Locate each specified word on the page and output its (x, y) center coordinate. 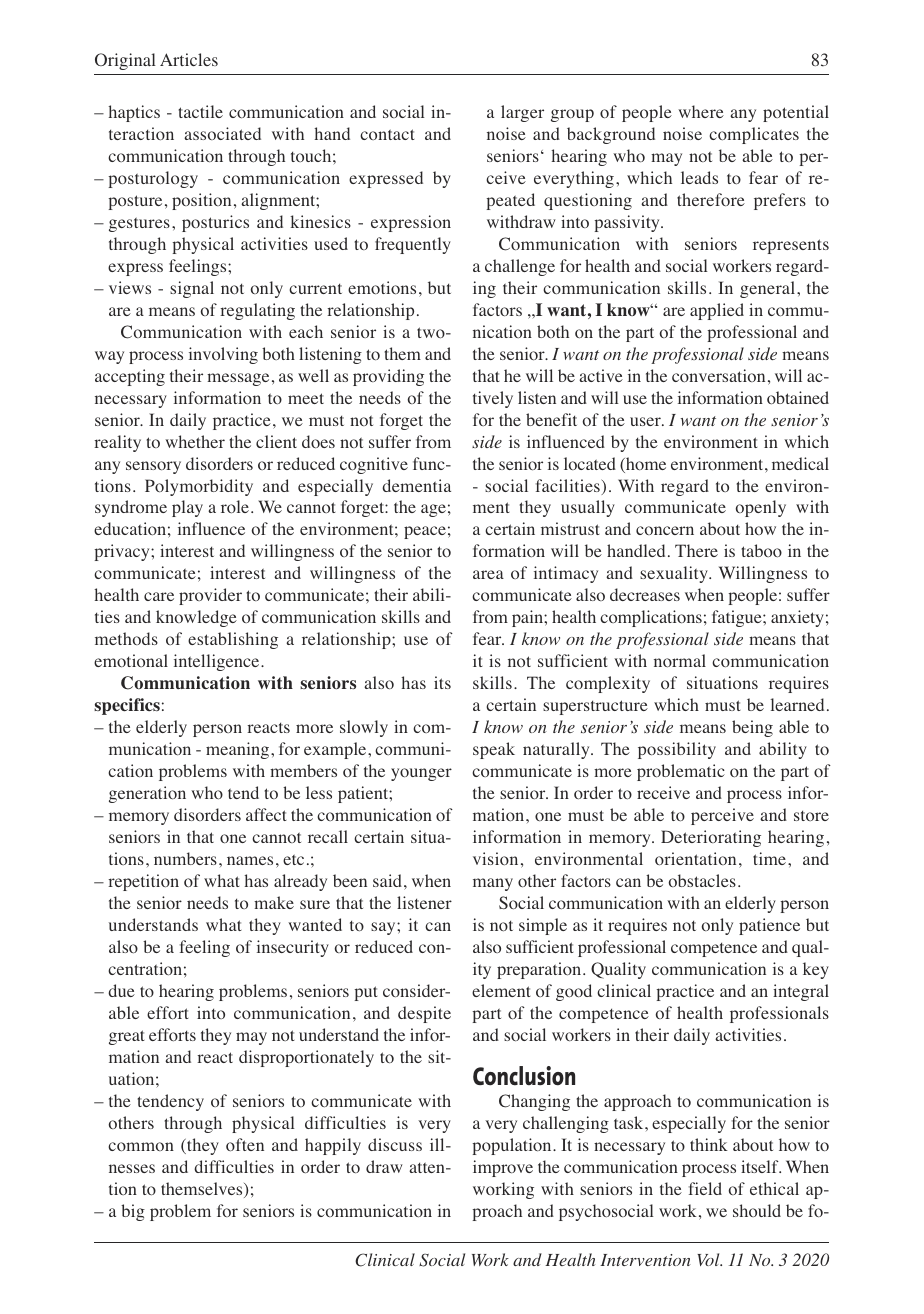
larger (522, 113)
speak (494, 750)
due (121, 990)
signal (192, 289)
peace (425, 532)
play (187, 508)
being (752, 728)
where (701, 111)
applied (717, 311)
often (245, 1145)
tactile (201, 111)
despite (424, 1014)
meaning (239, 750)
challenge (520, 267)
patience (769, 926)
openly (761, 508)
